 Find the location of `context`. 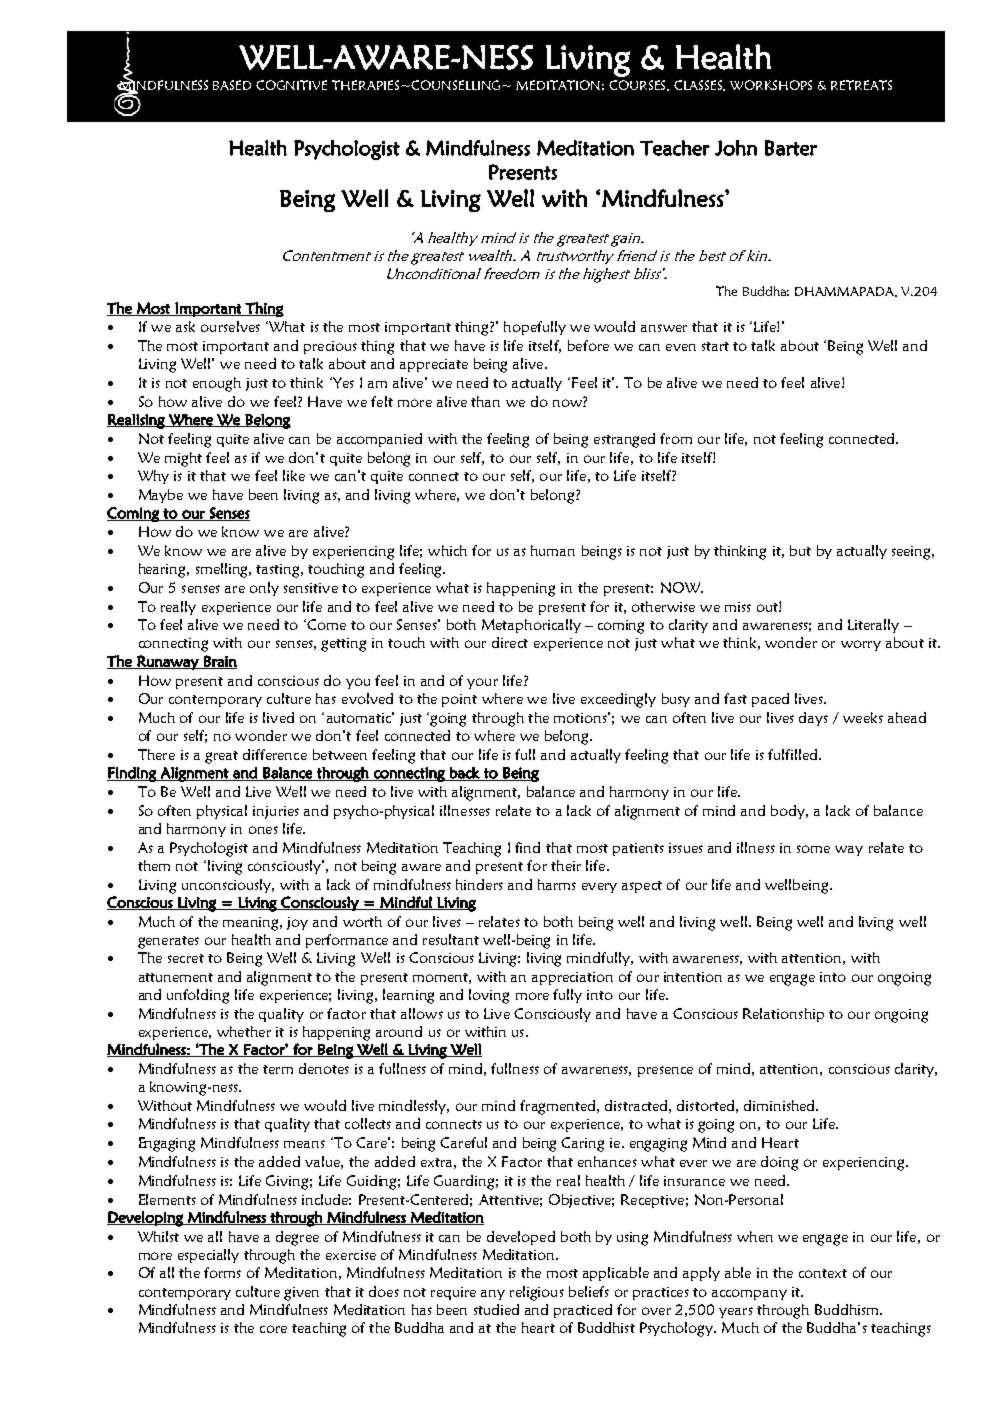

context is located at coordinates (823, 1273).
